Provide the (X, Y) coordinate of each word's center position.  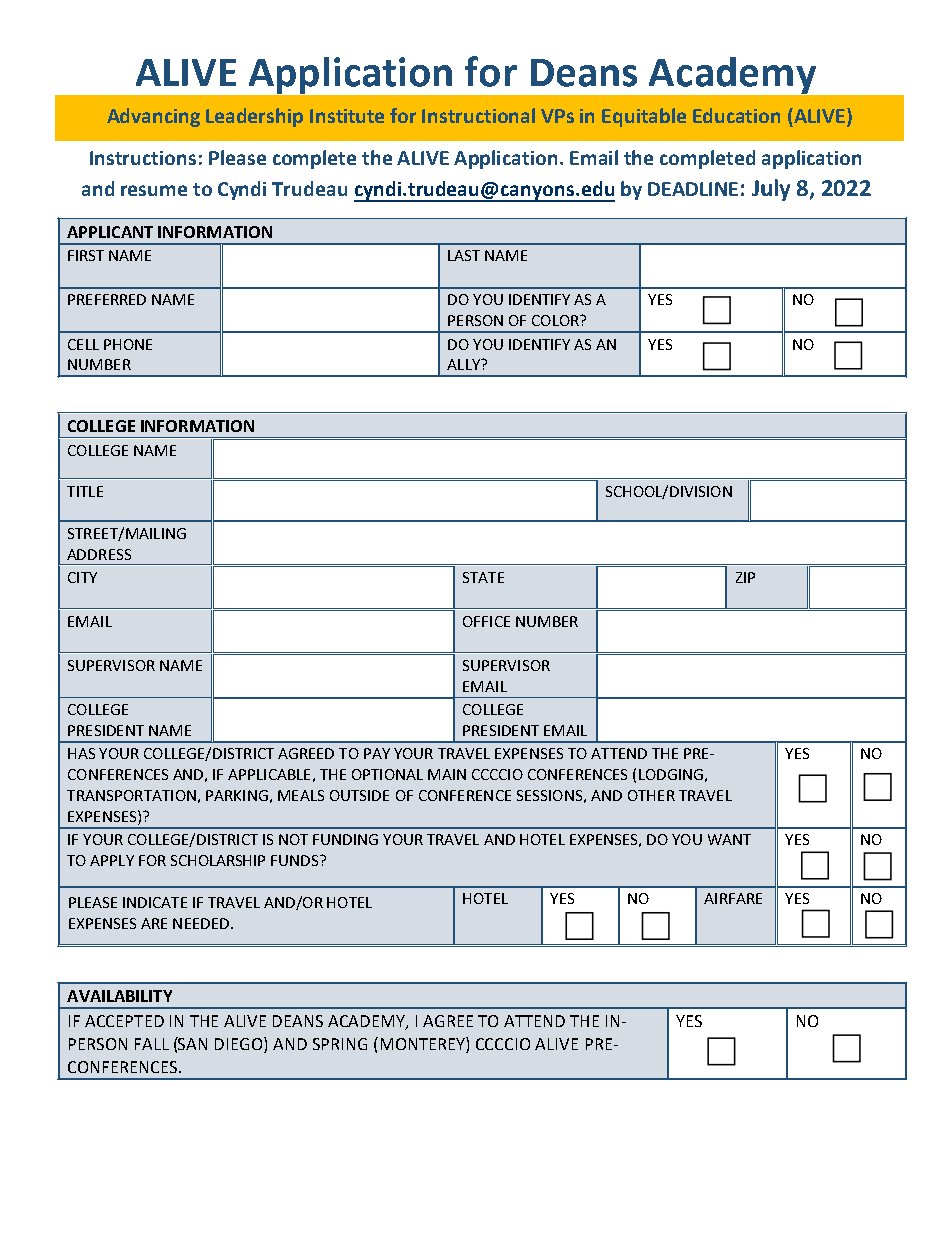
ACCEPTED (124, 1021)
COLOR (556, 320)
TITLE (85, 491)
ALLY (464, 364)
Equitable (644, 117)
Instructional (478, 115)
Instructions (143, 158)
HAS (81, 753)
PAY (377, 753)
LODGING (671, 774)
